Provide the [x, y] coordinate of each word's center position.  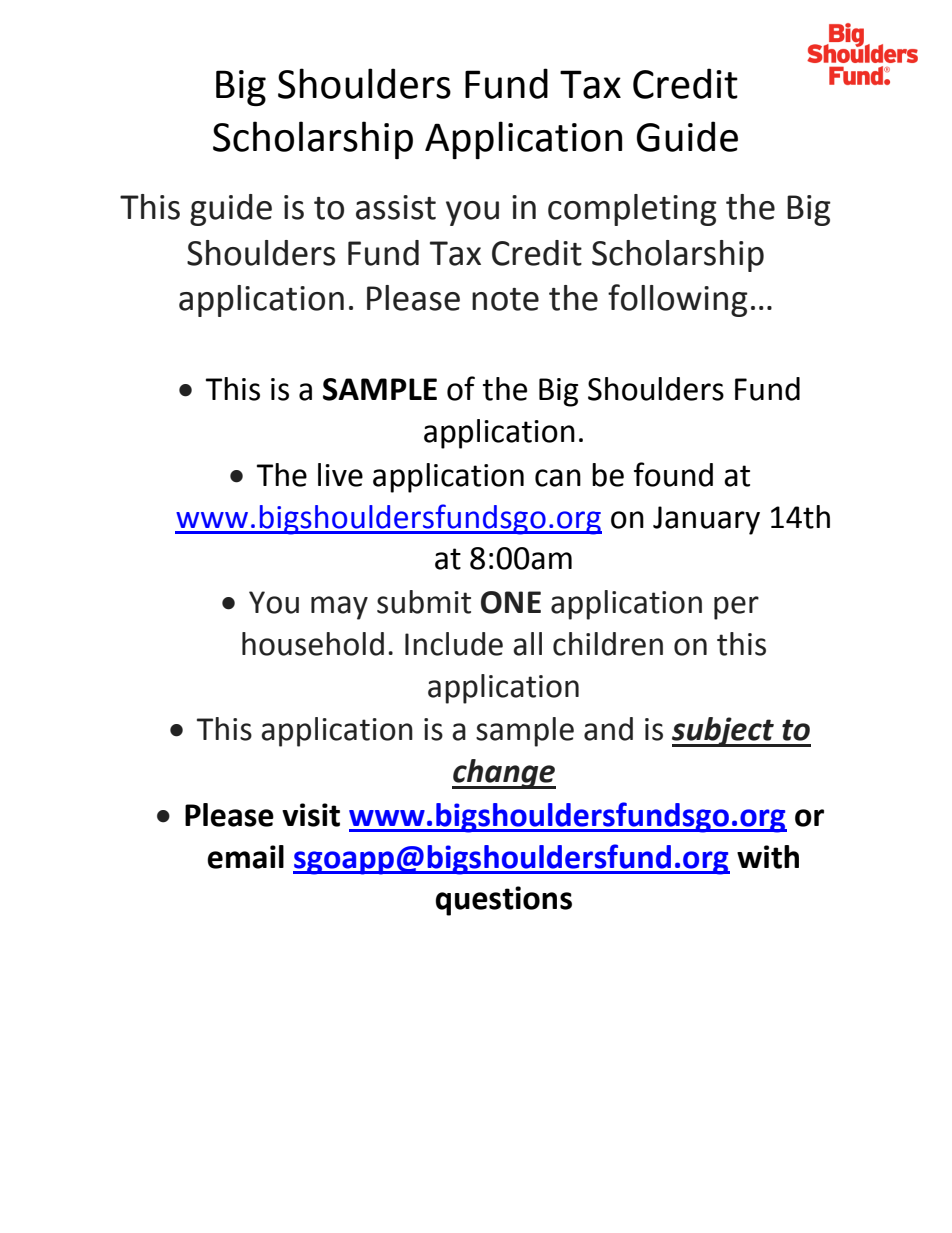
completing [632, 210]
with [768, 857]
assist [396, 207]
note [505, 299]
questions [504, 901]
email [245, 857]
